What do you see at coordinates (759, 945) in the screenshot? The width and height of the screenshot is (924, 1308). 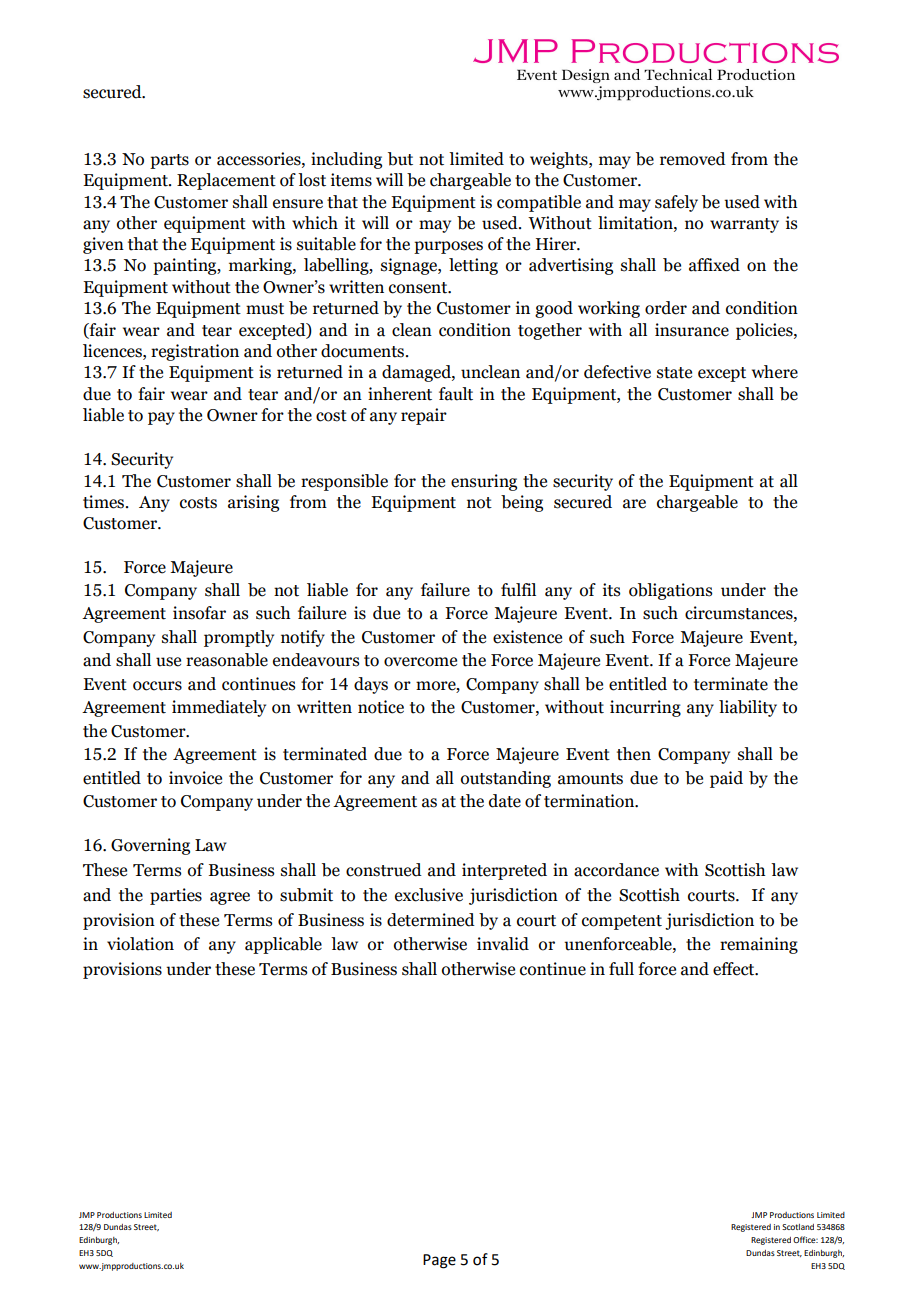 I see `remaining` at bounding box center [759, 945].
